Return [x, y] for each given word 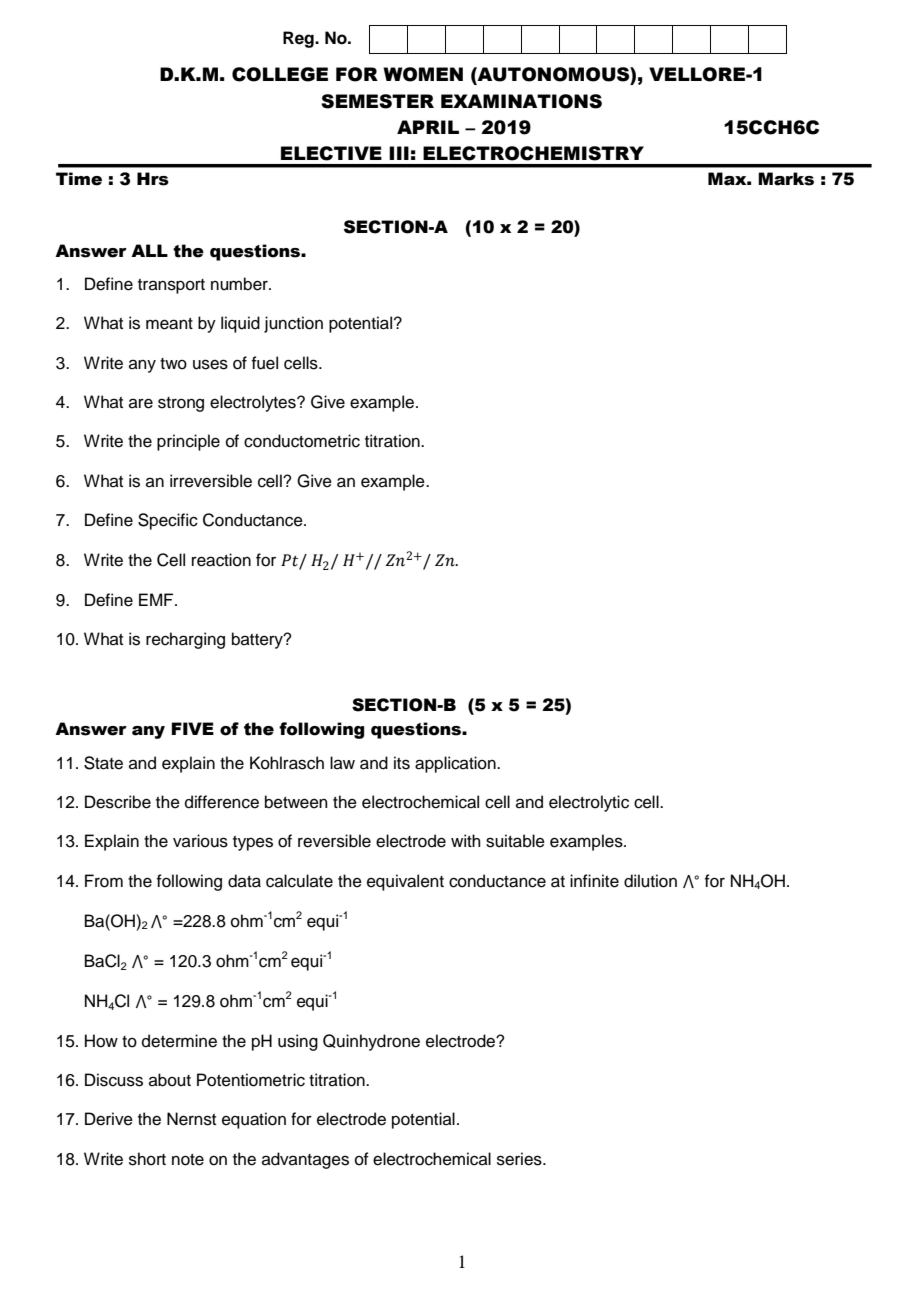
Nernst [191, 1119]
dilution [650, 881]
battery [258, 640]
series [520, 1159]
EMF [157, 599]
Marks [786, 179]
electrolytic [589, 803]
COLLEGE [280, 74]
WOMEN [423, 74]
